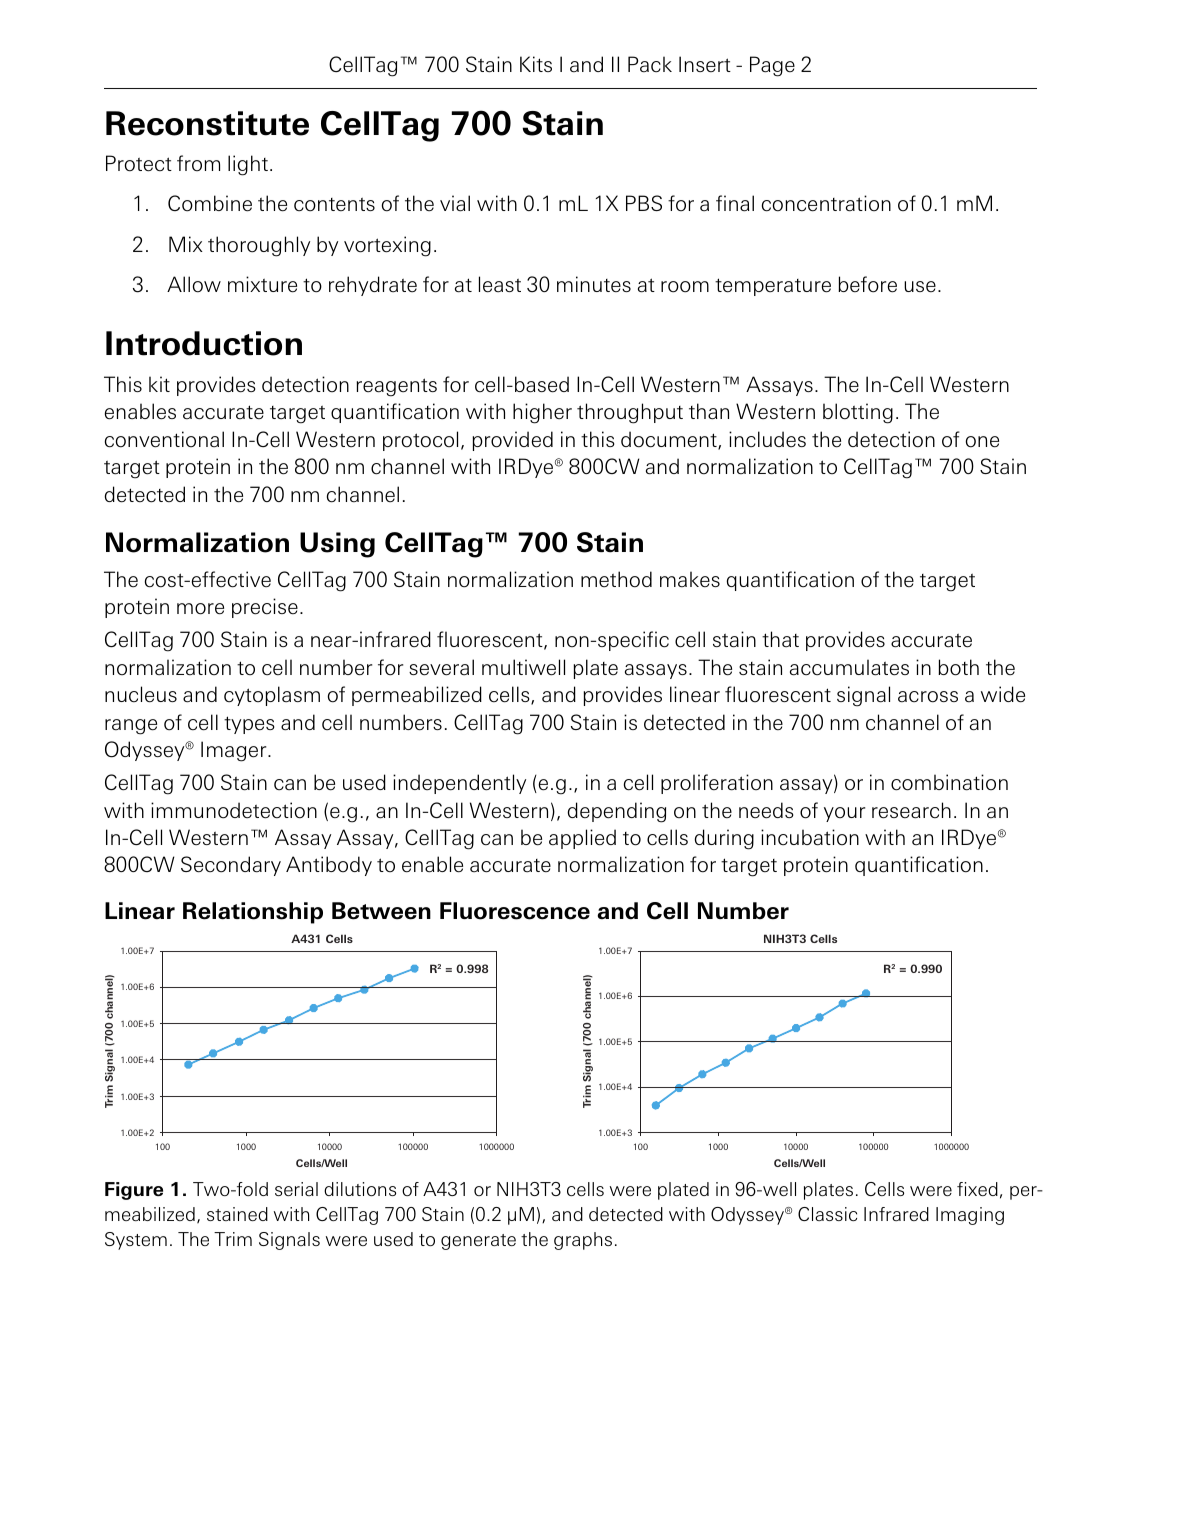 This image has height=1524, width=1177. Describe the element at coordinates (536, 64) in the image. I see `Kits` at that location.
